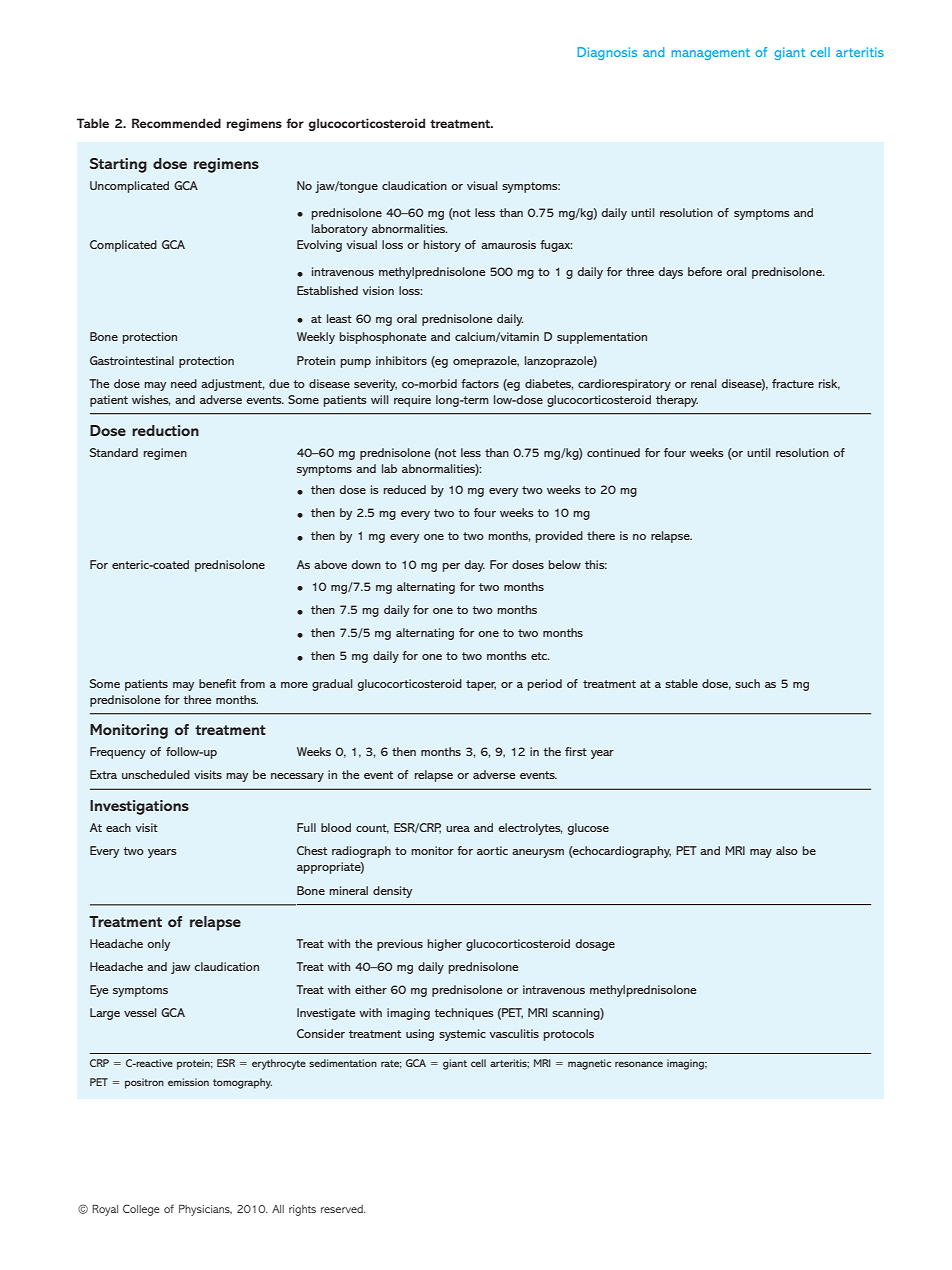 The height and width of the image is (1270, 952). I want to click on Diagnosis, so click(607, 53).
